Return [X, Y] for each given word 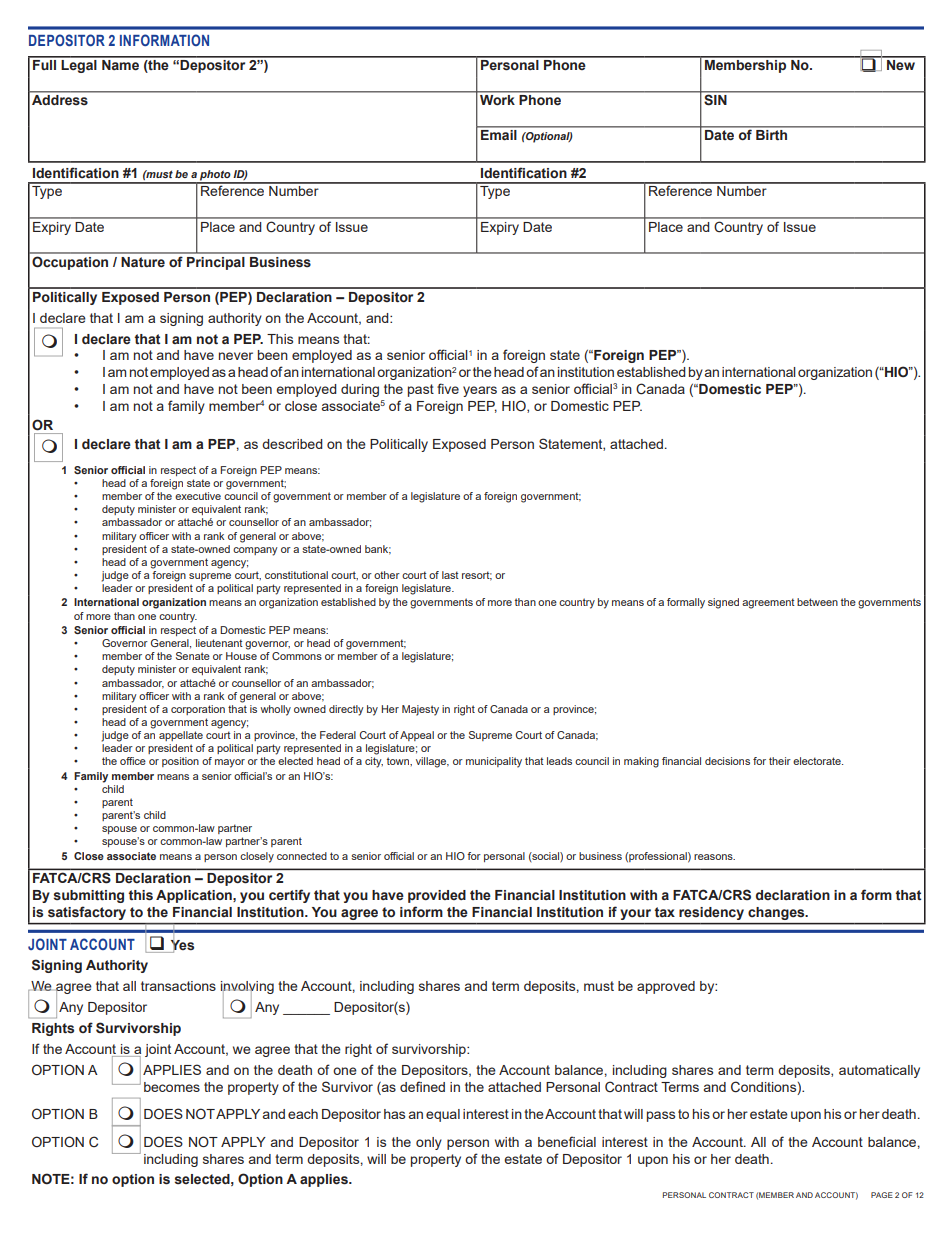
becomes [172, 1087]
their [780, 761]
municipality [494, 762]
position [180, 762]
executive [198, 496]
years [480, 391]
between [817, 602]
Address [60, 100]
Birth [771, 135]
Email [498, 135]
